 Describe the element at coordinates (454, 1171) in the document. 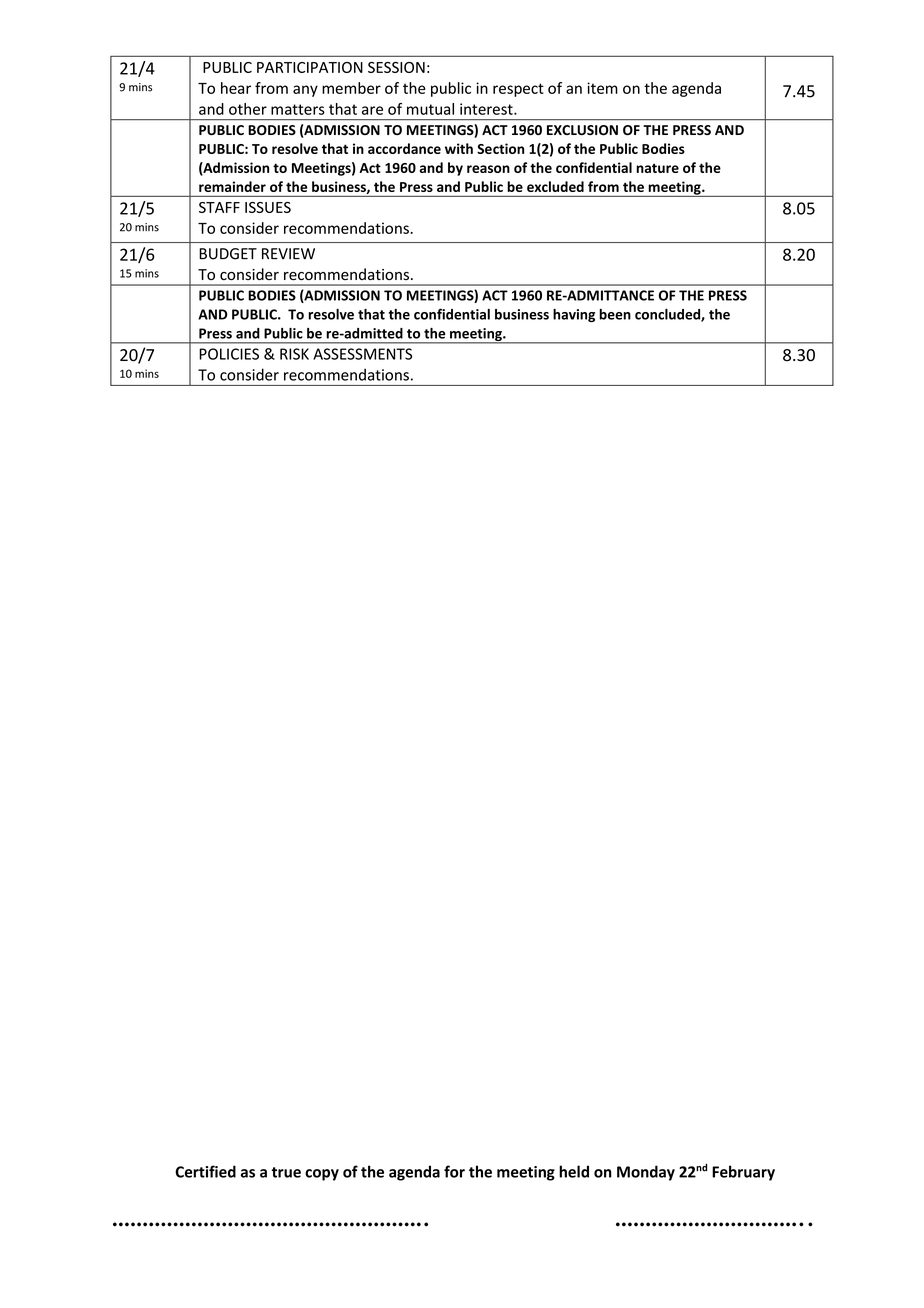

I see `for` at that location.
